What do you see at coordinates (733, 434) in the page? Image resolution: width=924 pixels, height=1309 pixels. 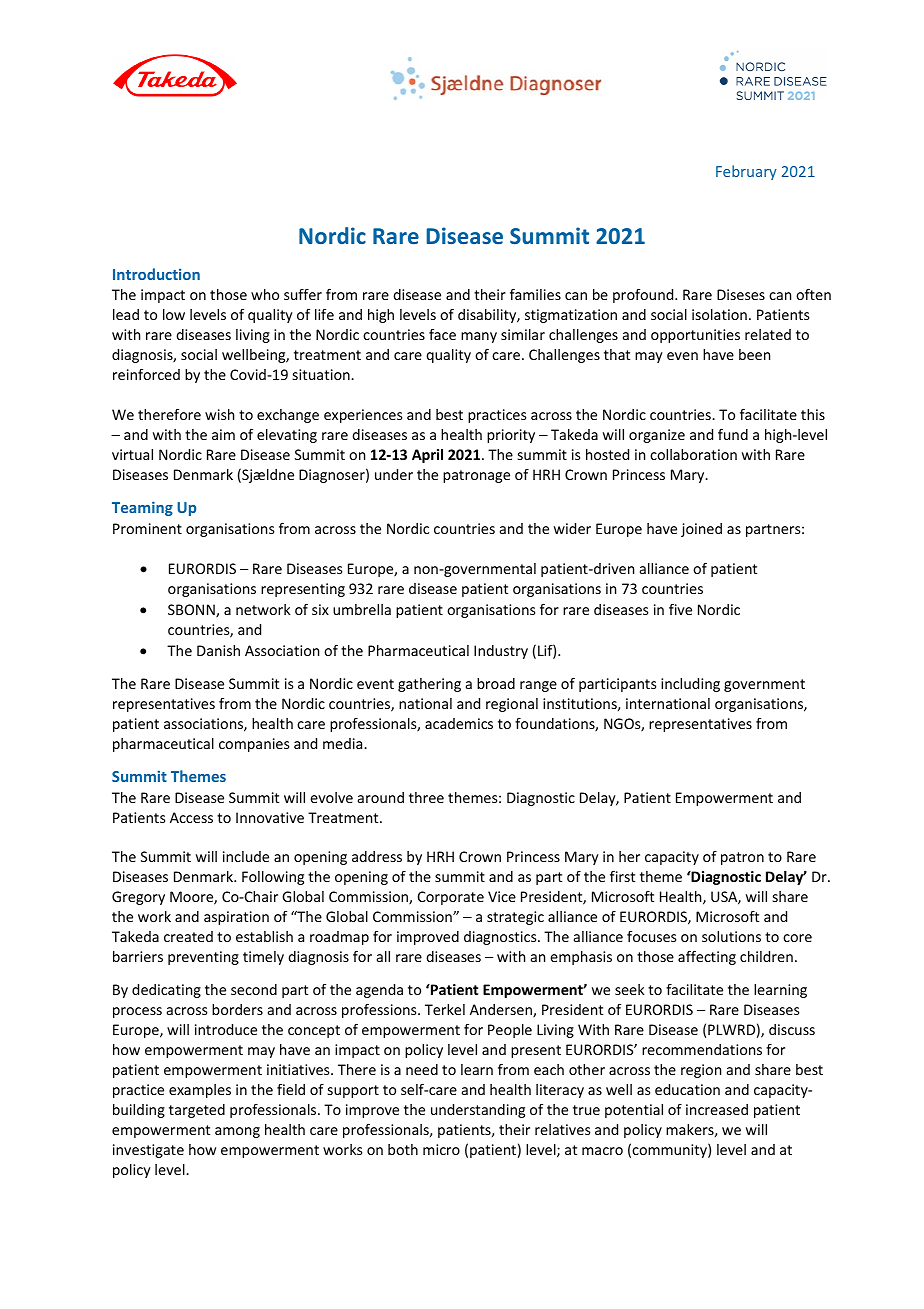 I see `fund` at bounding box center [733, 434].
